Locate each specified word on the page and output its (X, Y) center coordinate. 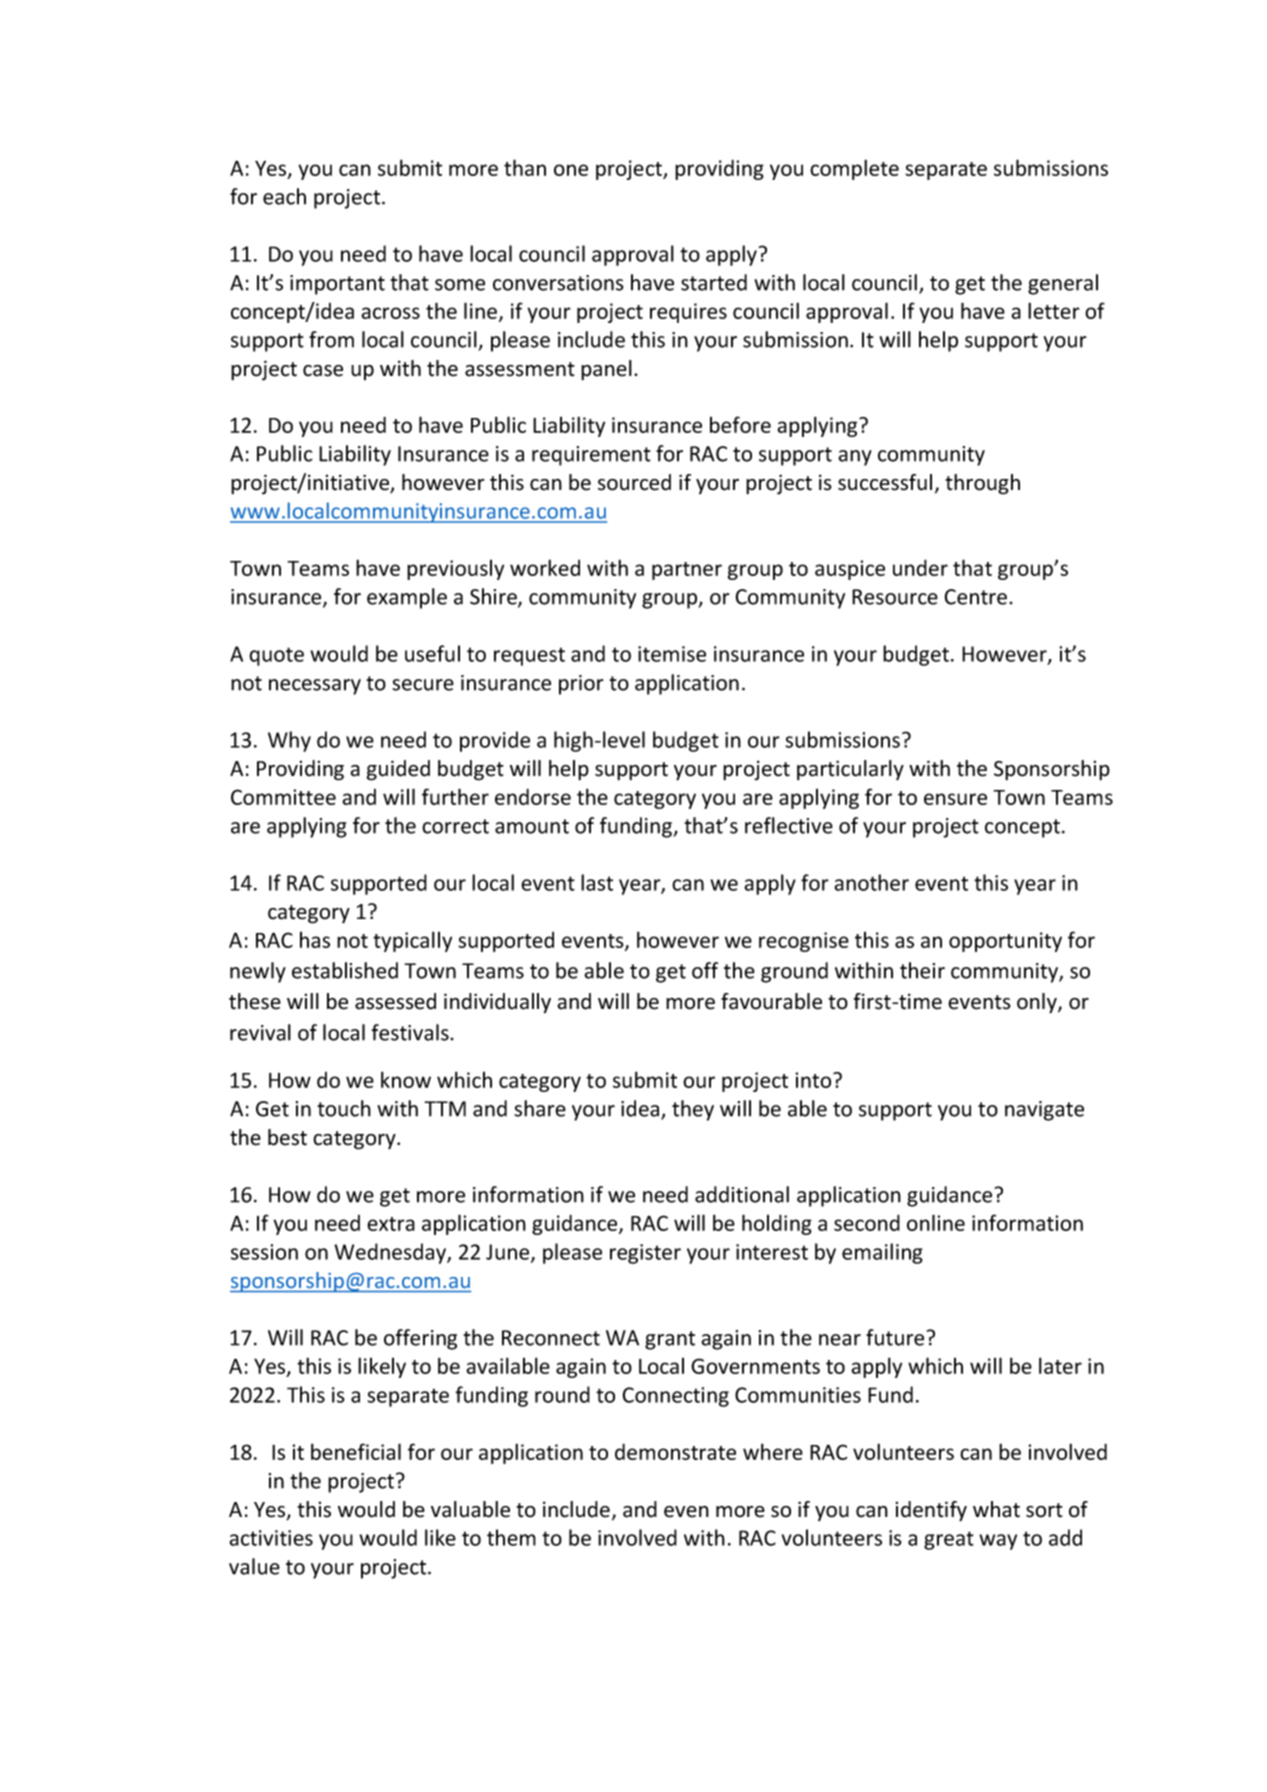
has (315, 940)
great (949, 1540)
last (597, 882)
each (284, 196)
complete (854, 169)
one (571, 170)
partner (687, 571)
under (920, 567)
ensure (955, 799)
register (645, 1254)
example (407, 598)
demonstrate (675, 1451)
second (867, 1222)
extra (391, 1224)
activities (271, 1538)
